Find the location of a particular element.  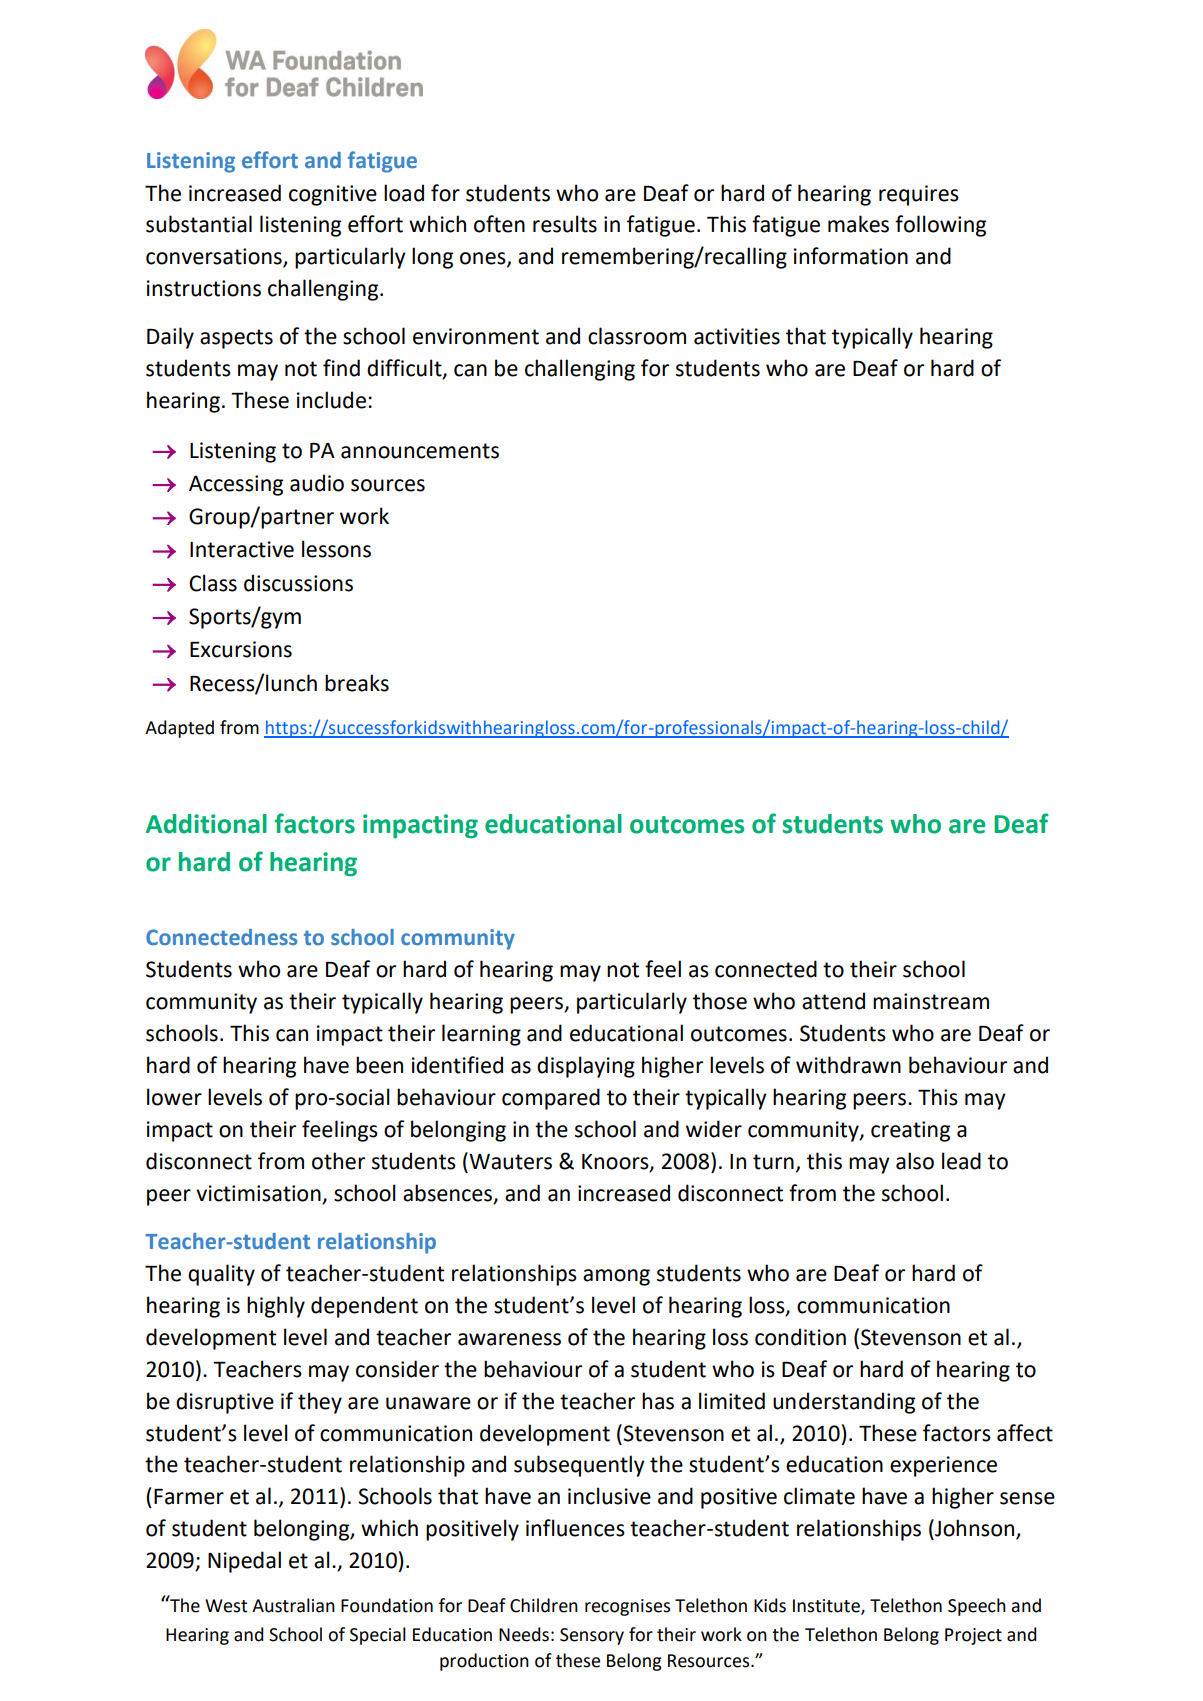

Additional is located at coordinates (206, 824).
